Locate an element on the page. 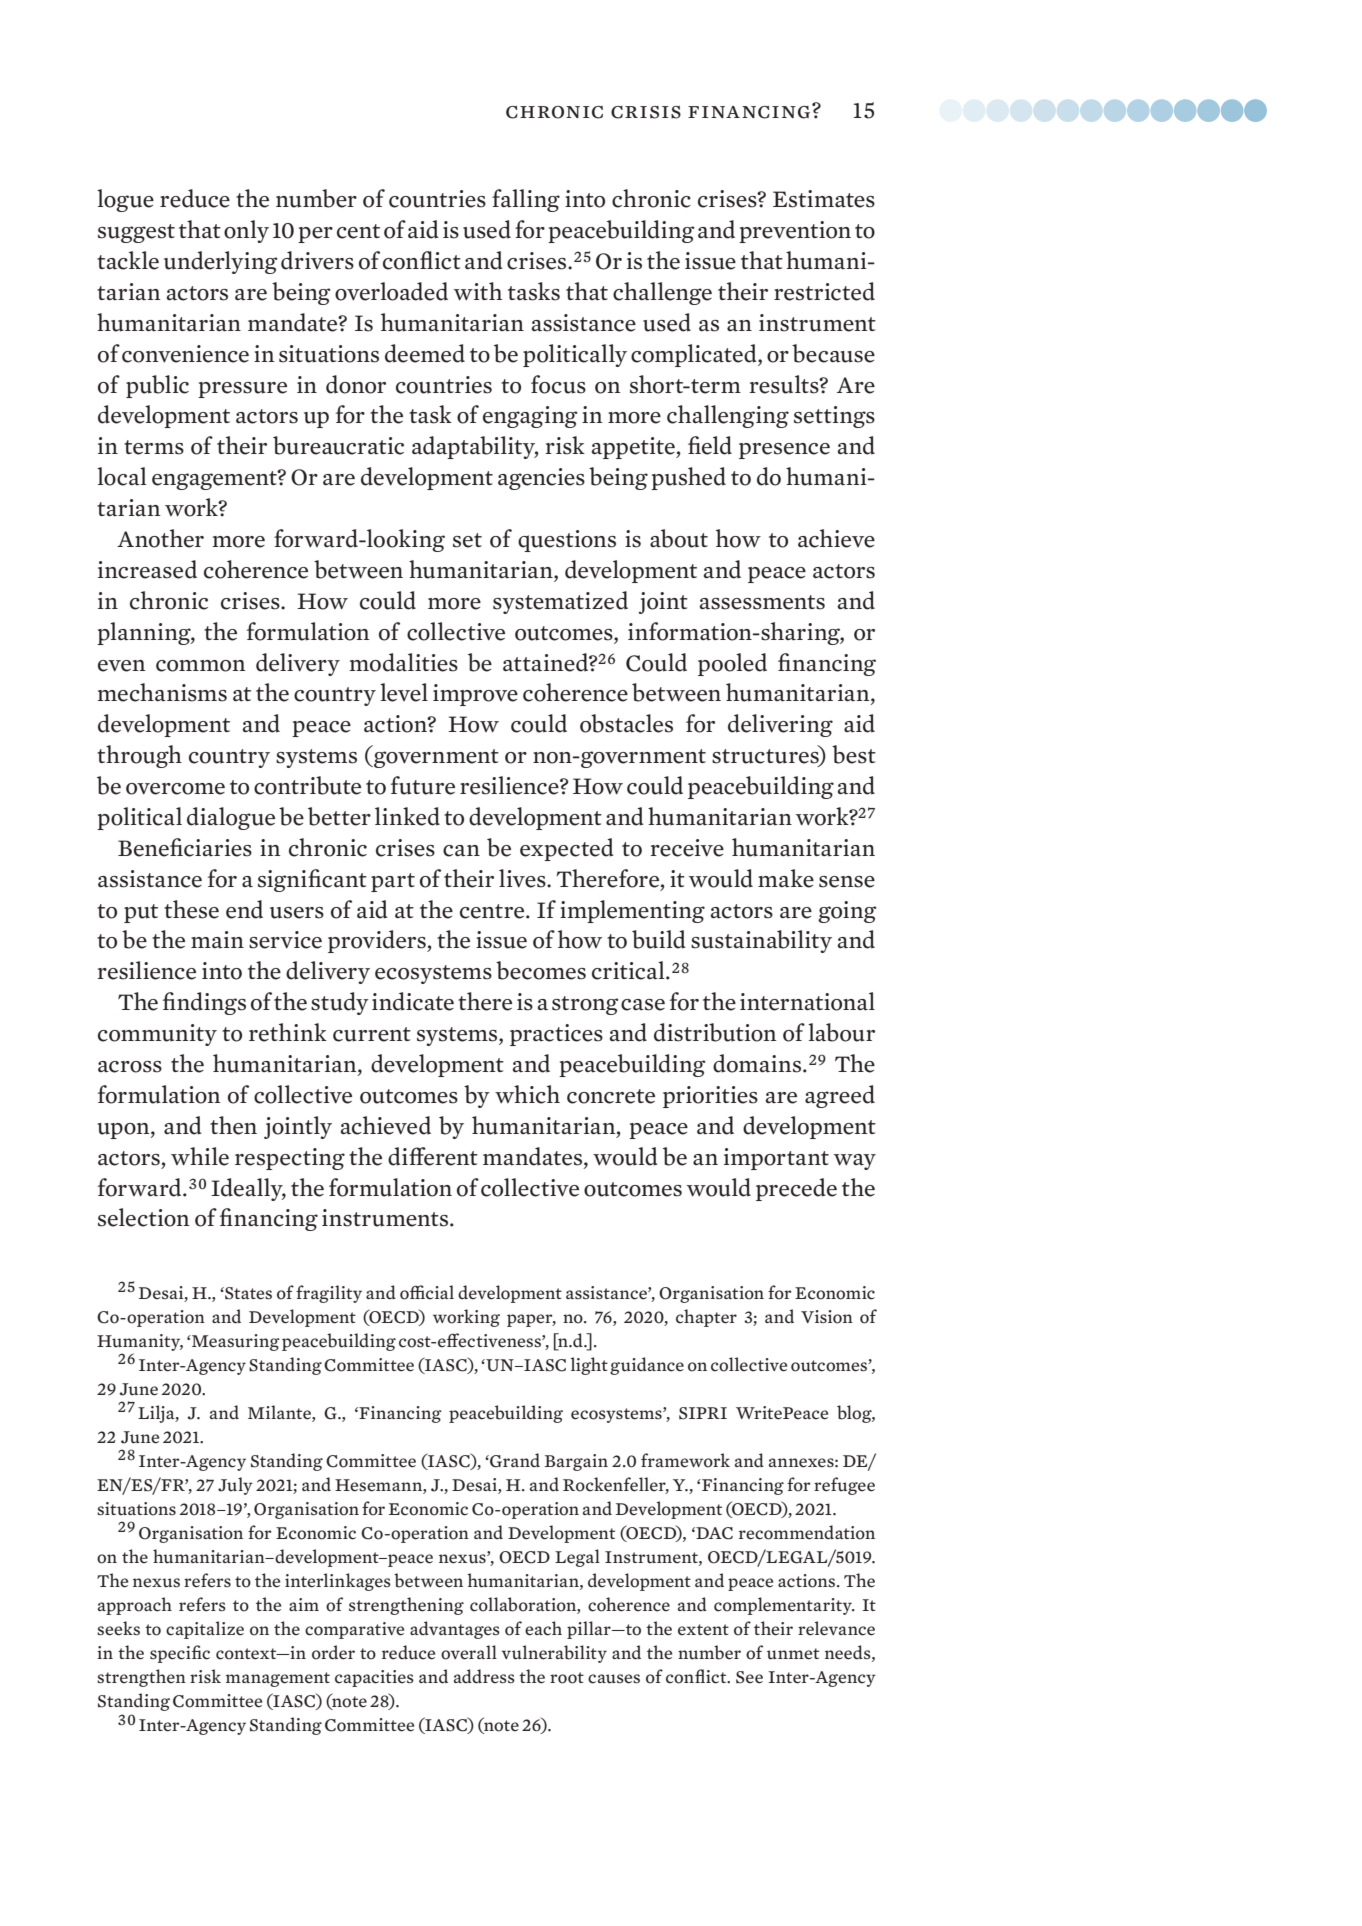 The width and height of the page is (1362, 1926). complementarity is located at coordinates (784, 1606).
